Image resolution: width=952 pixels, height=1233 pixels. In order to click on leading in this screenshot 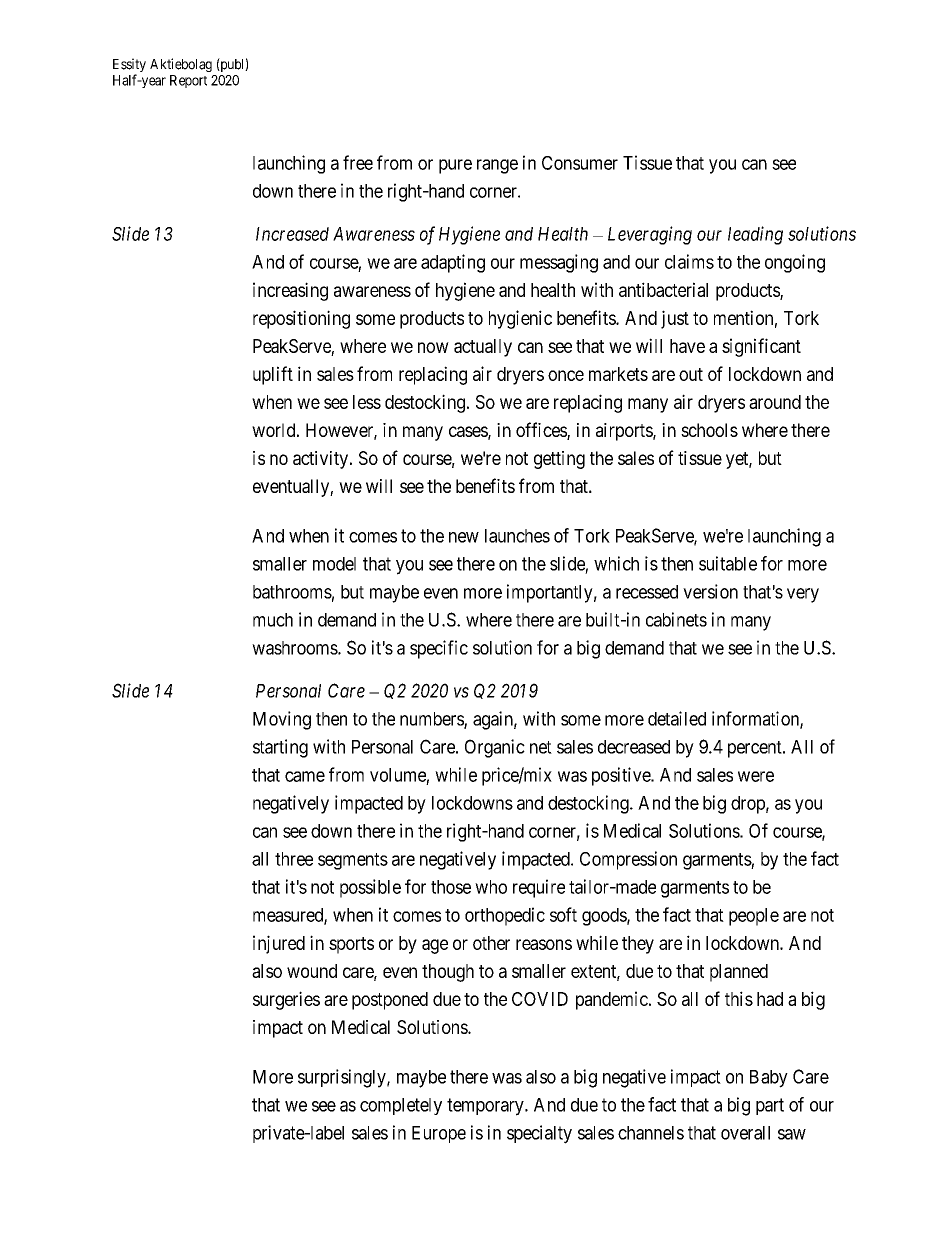, I will do `click(755, 235)`.
